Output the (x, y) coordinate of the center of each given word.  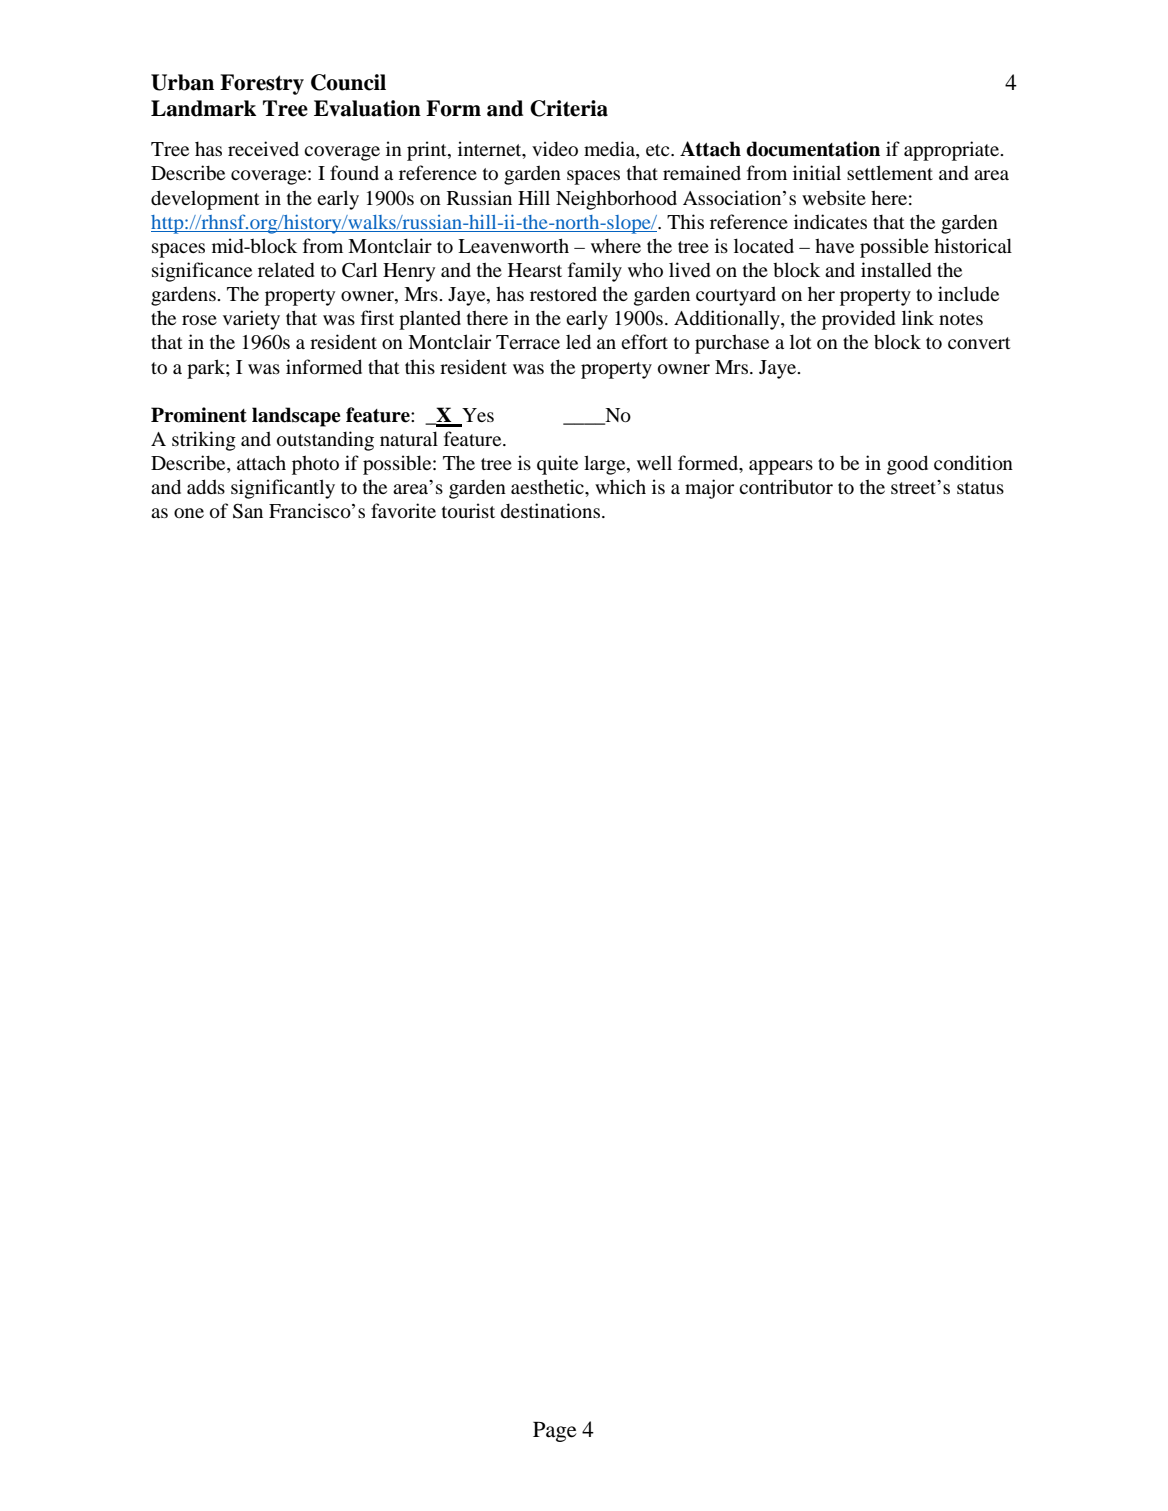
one (189, 513)
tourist (468, 510)
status (980, 488)
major (709, 489)
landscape (296, 417)
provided (859, 320)
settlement (890, 172)
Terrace (528, 342)
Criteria (569, 108)
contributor (786, 486)
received (263, 148)
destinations (552, 510)
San (248, 511)
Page (555, 1432)
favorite (403, 510)
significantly (283, 489)
